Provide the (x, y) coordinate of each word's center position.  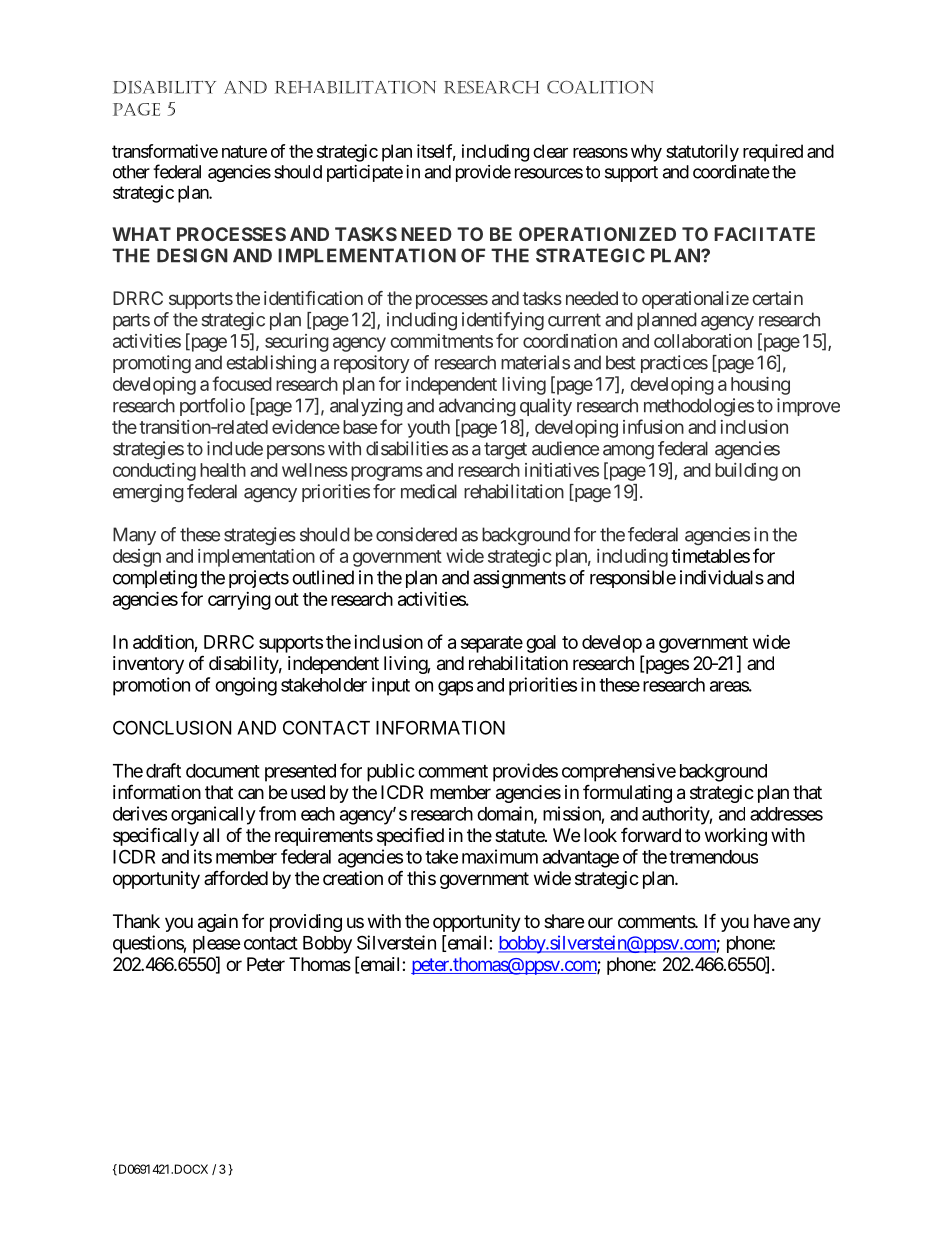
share (564, 921)
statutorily (702, 153)
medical (429, 491)
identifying (503, 321)
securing (297, 343)
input (391, 686)
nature (244, 151)
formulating (627, 793)
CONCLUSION (172, 727)
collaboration (703, 341)
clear (550, 151)
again (218, 923)
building (746, 472)
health (223, 470)
